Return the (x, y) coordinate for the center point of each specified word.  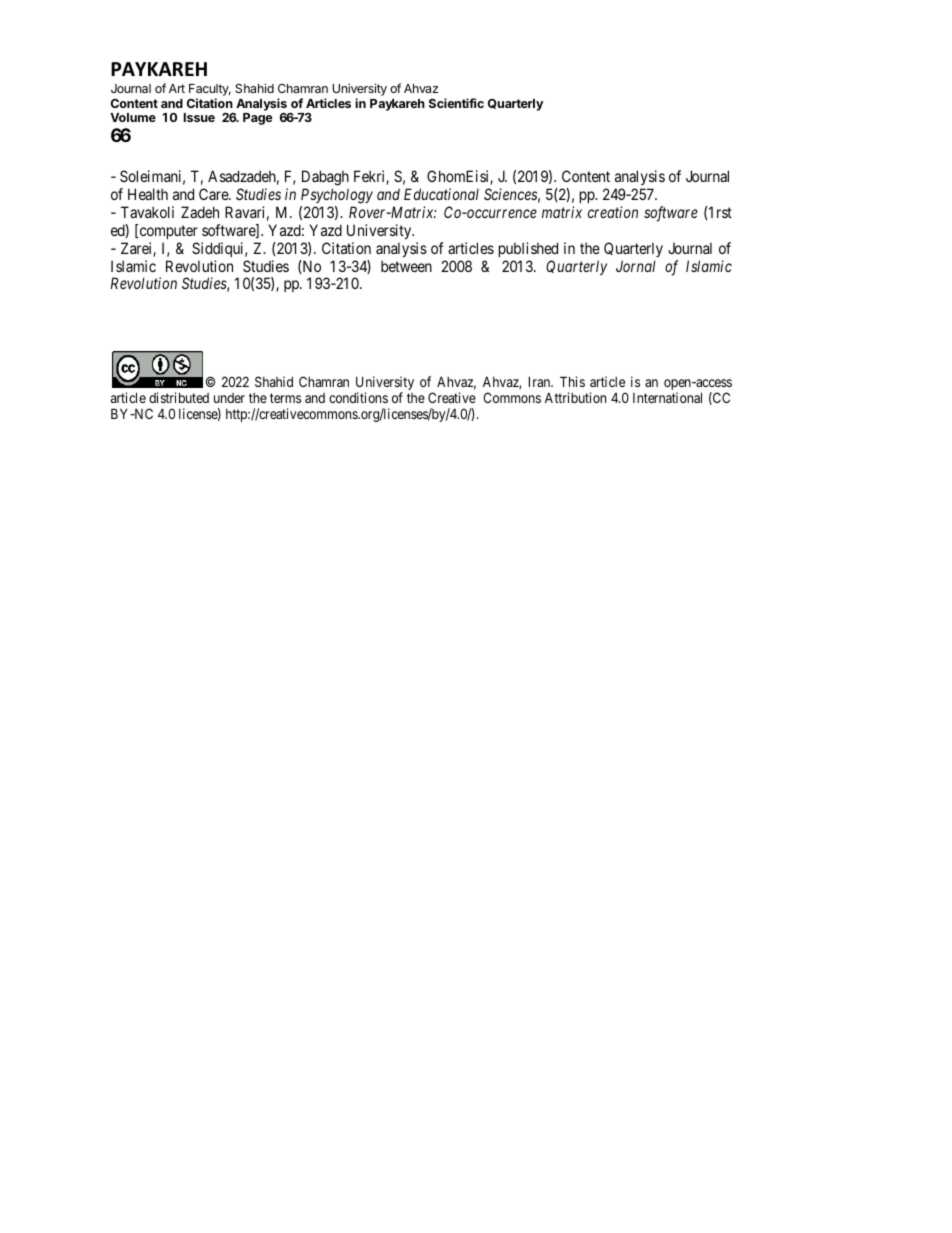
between (406, 266)
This (572, 381)
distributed (179, 397)
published (528, 249)
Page (258, 119)
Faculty (210, 91)
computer (167, 232)
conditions (358, 397)
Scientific (456, 103)
